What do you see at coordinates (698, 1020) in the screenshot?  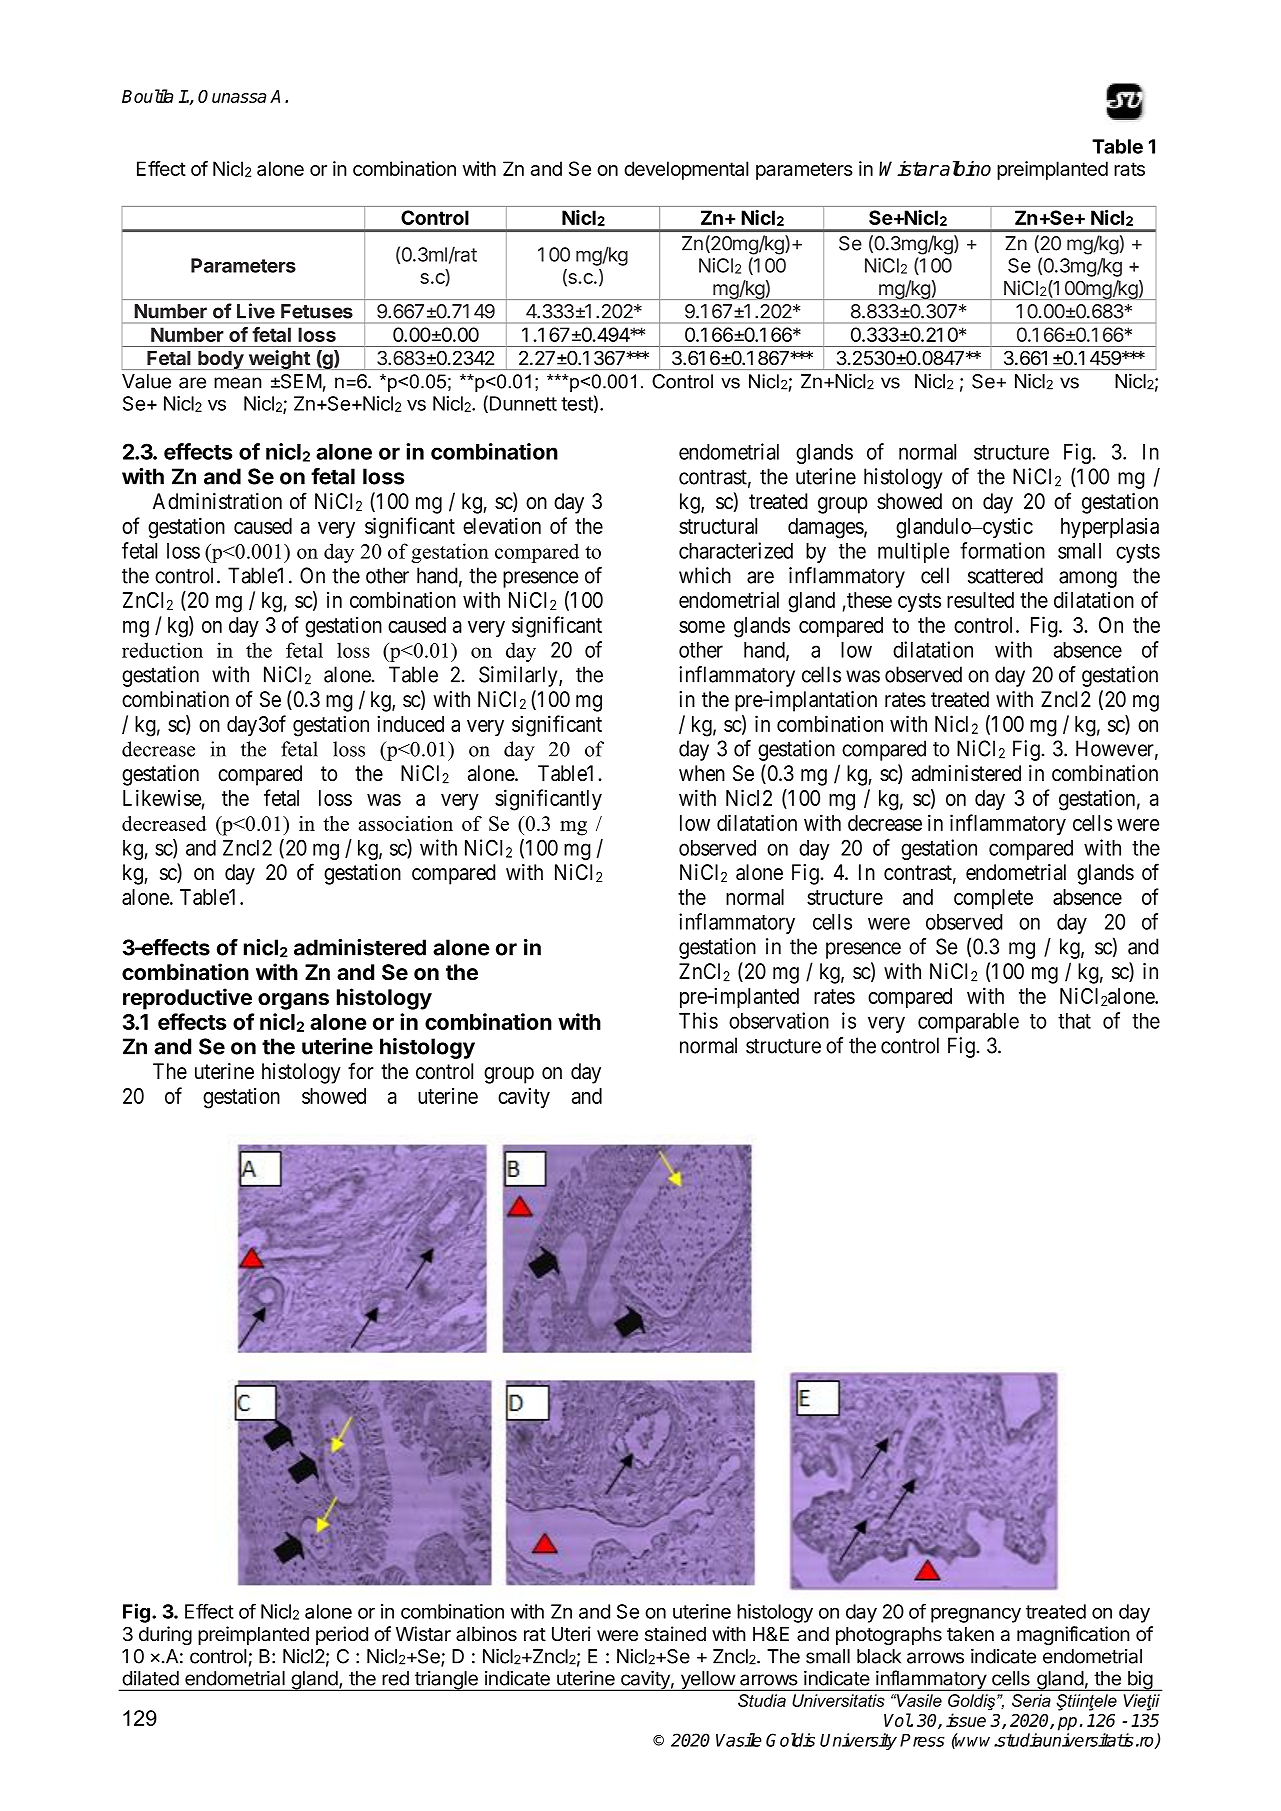 I see `This` at bounding box center [698, 1020].
